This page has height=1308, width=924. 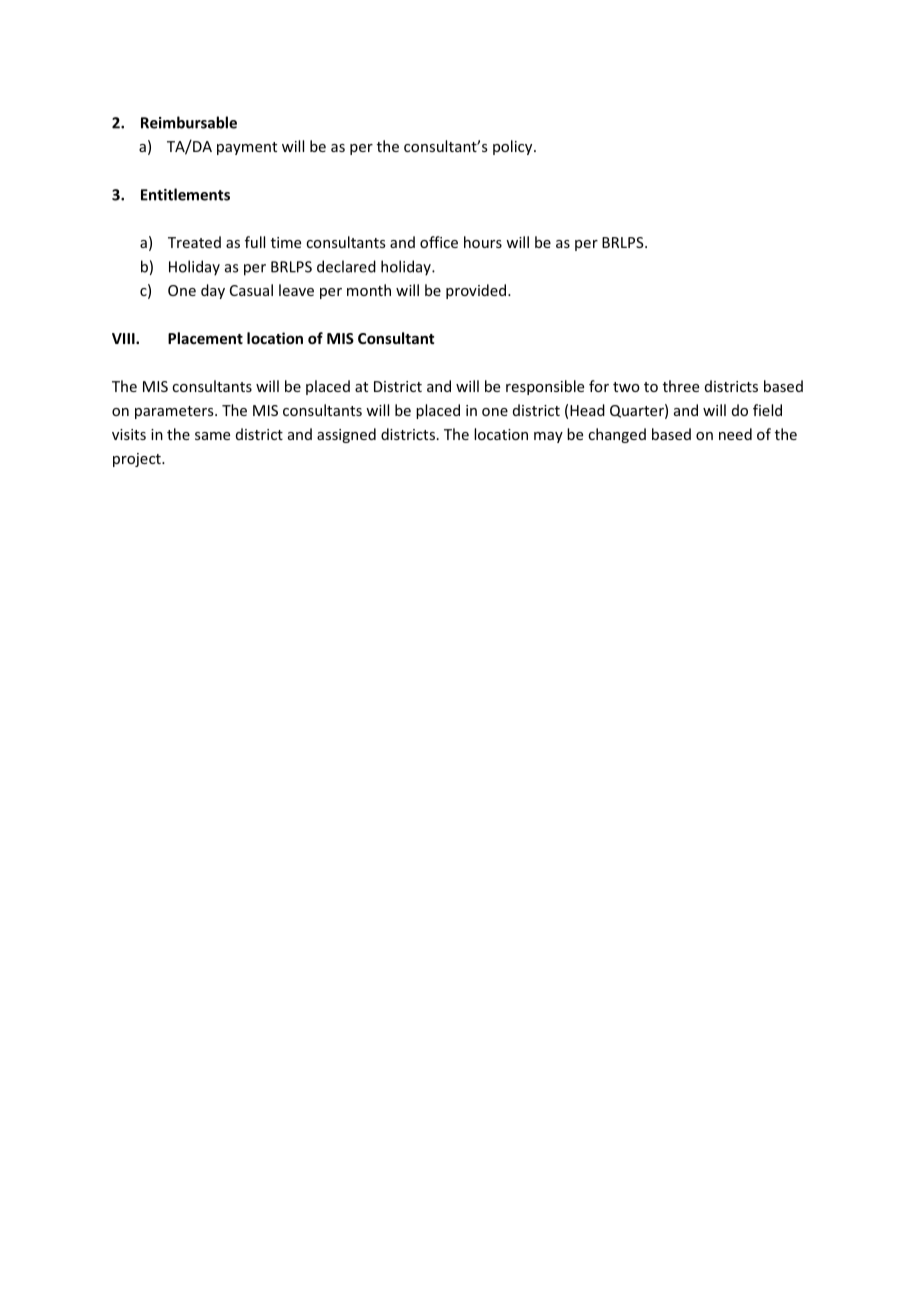 I want to click on Reimbursable, so click(x=189, y=122).
